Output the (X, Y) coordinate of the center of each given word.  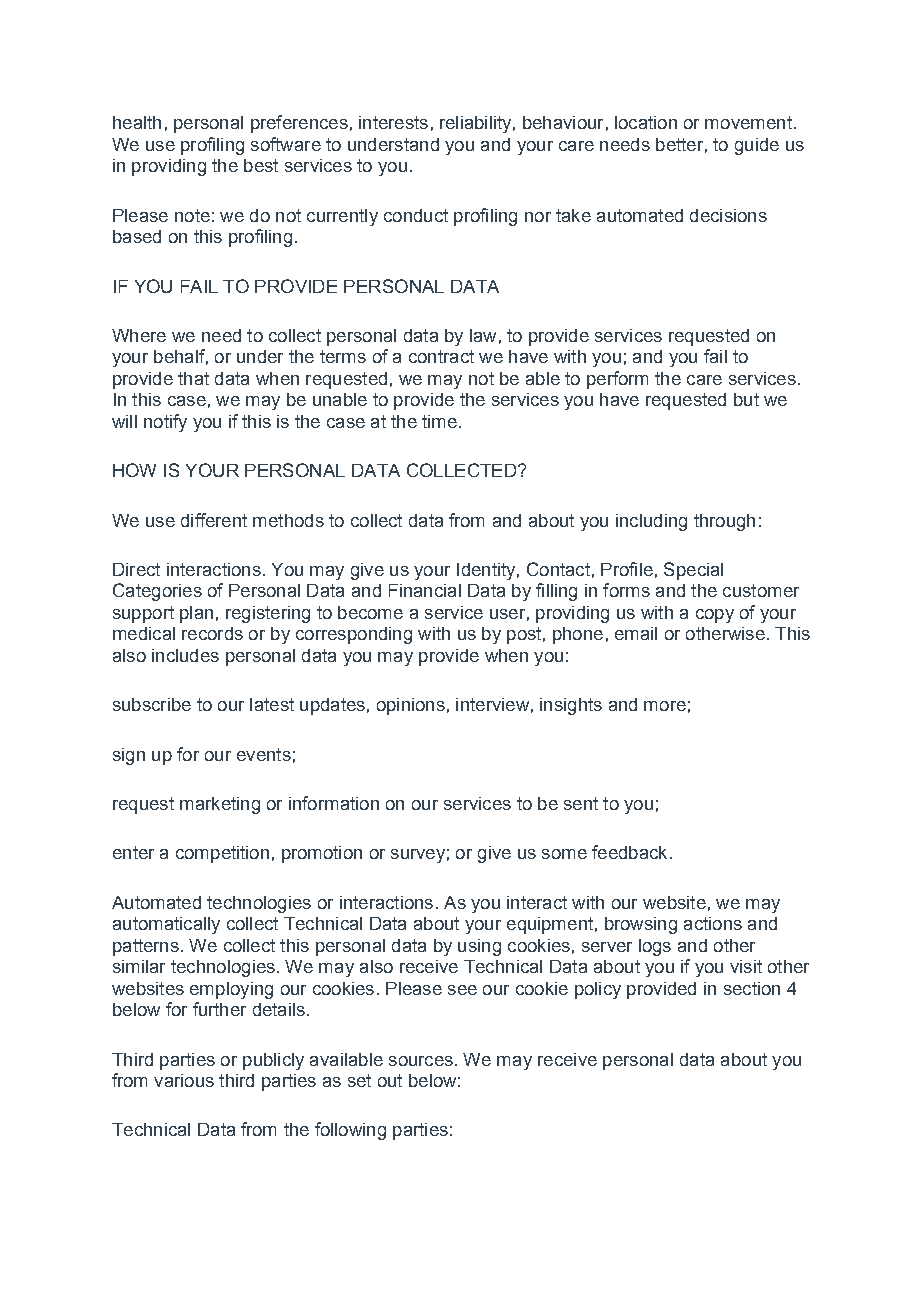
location (646, 122)
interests (393, 122)
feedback (629, 852)
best (261, 165)
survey (418, 856)
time (439, 421)
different (214, 520)
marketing (220, 805)
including (651, 522)
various (184, 1080)
